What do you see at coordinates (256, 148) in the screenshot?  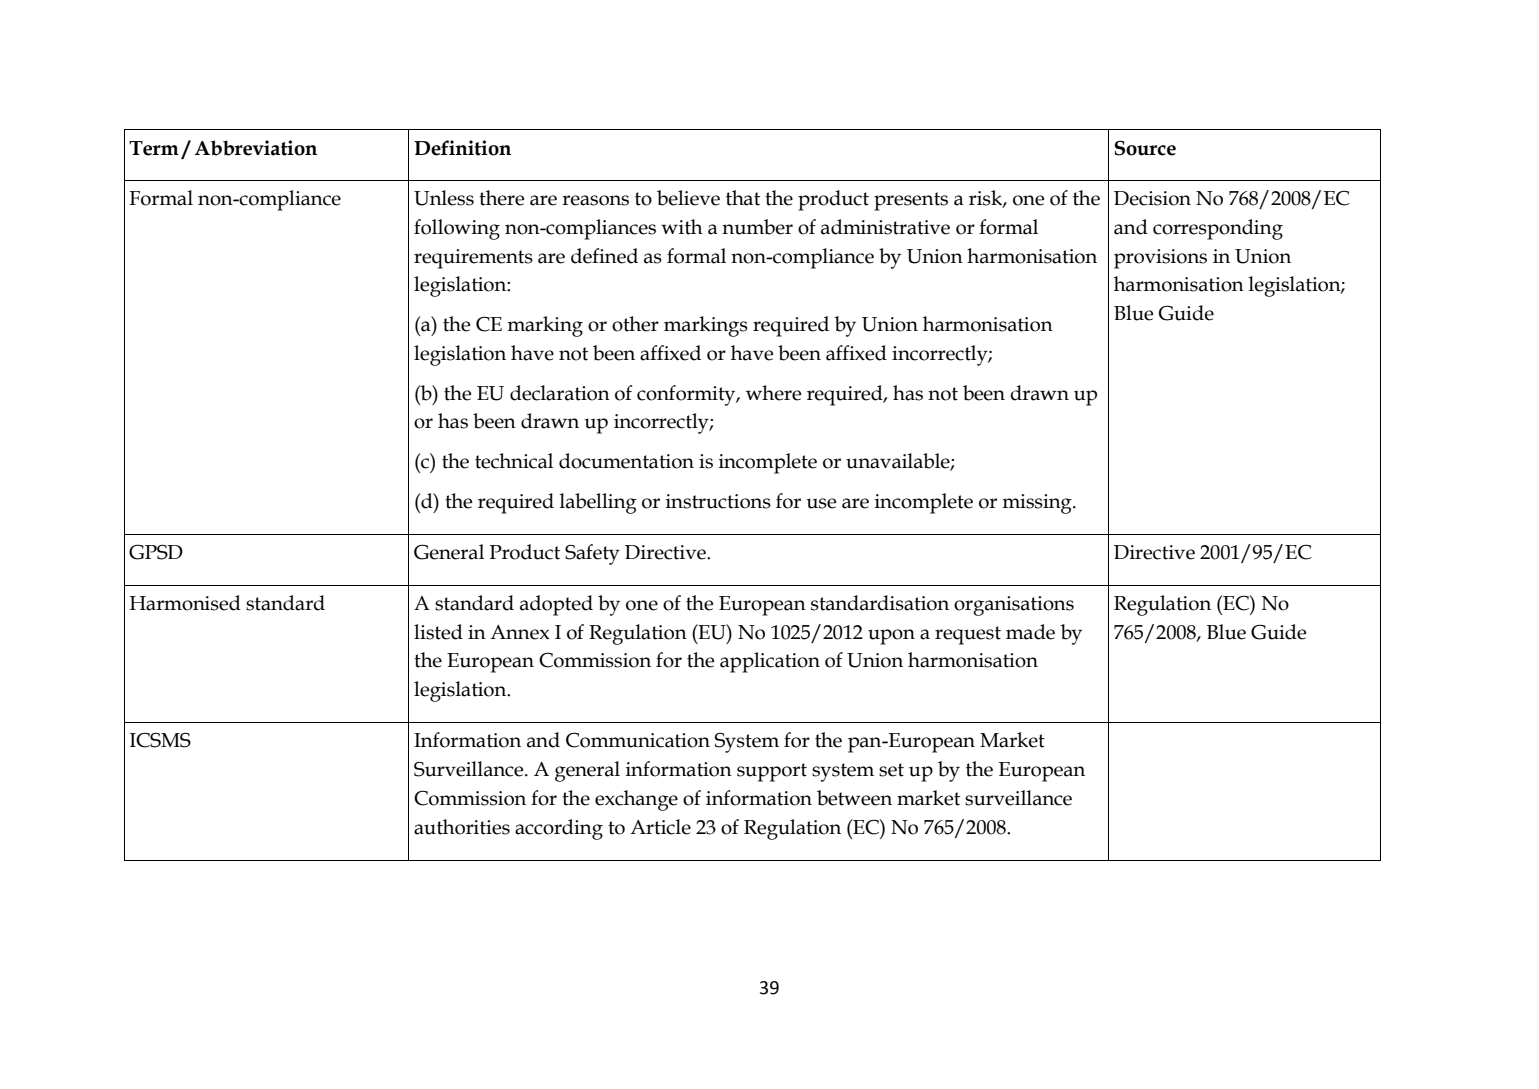 I see `Abbreviation` at bounding box center [256, 148].
